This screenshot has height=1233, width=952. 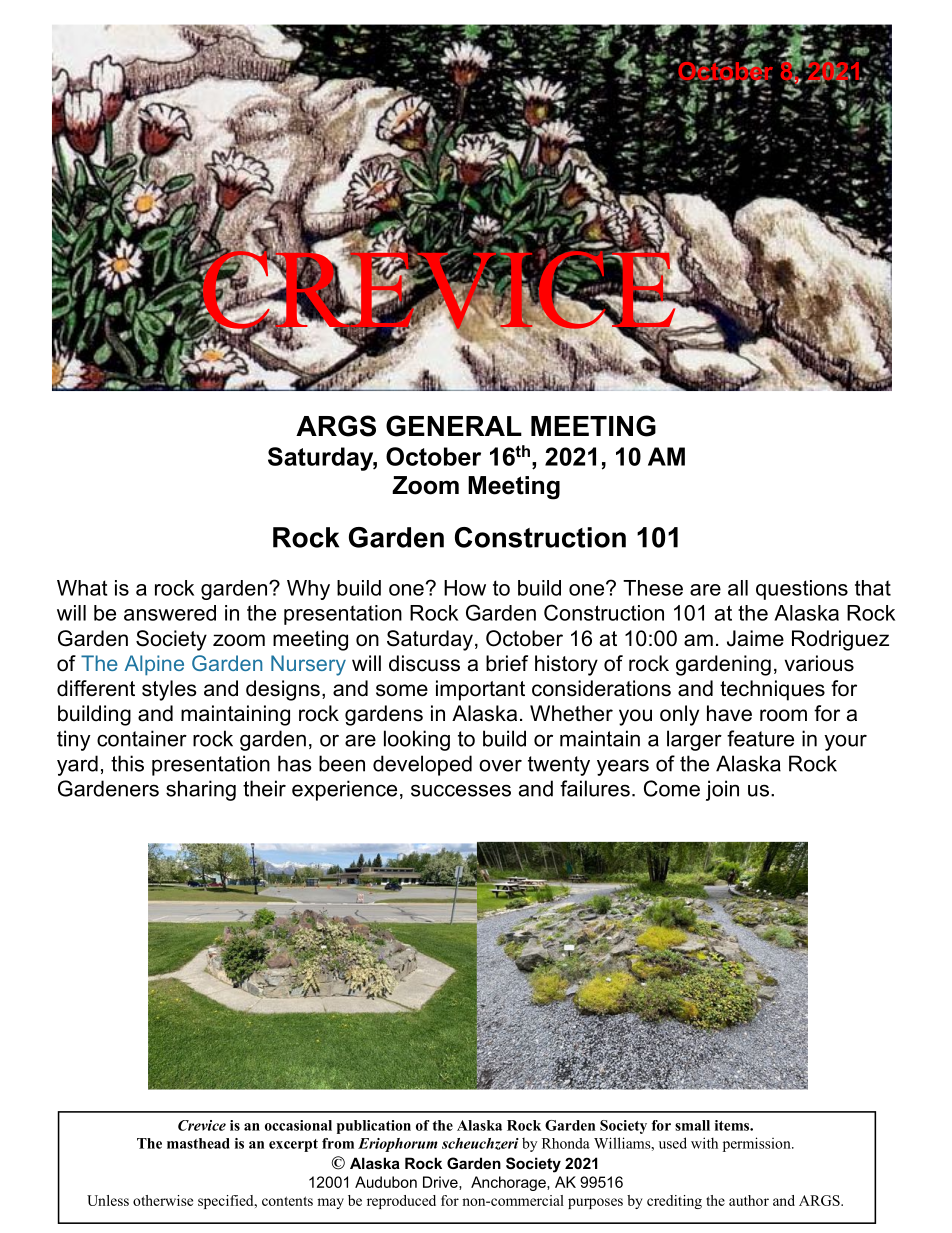 What do you see at coordinates (201, 790) in the screenshot?
I see `sharing` at bounding box center [201, 790].
